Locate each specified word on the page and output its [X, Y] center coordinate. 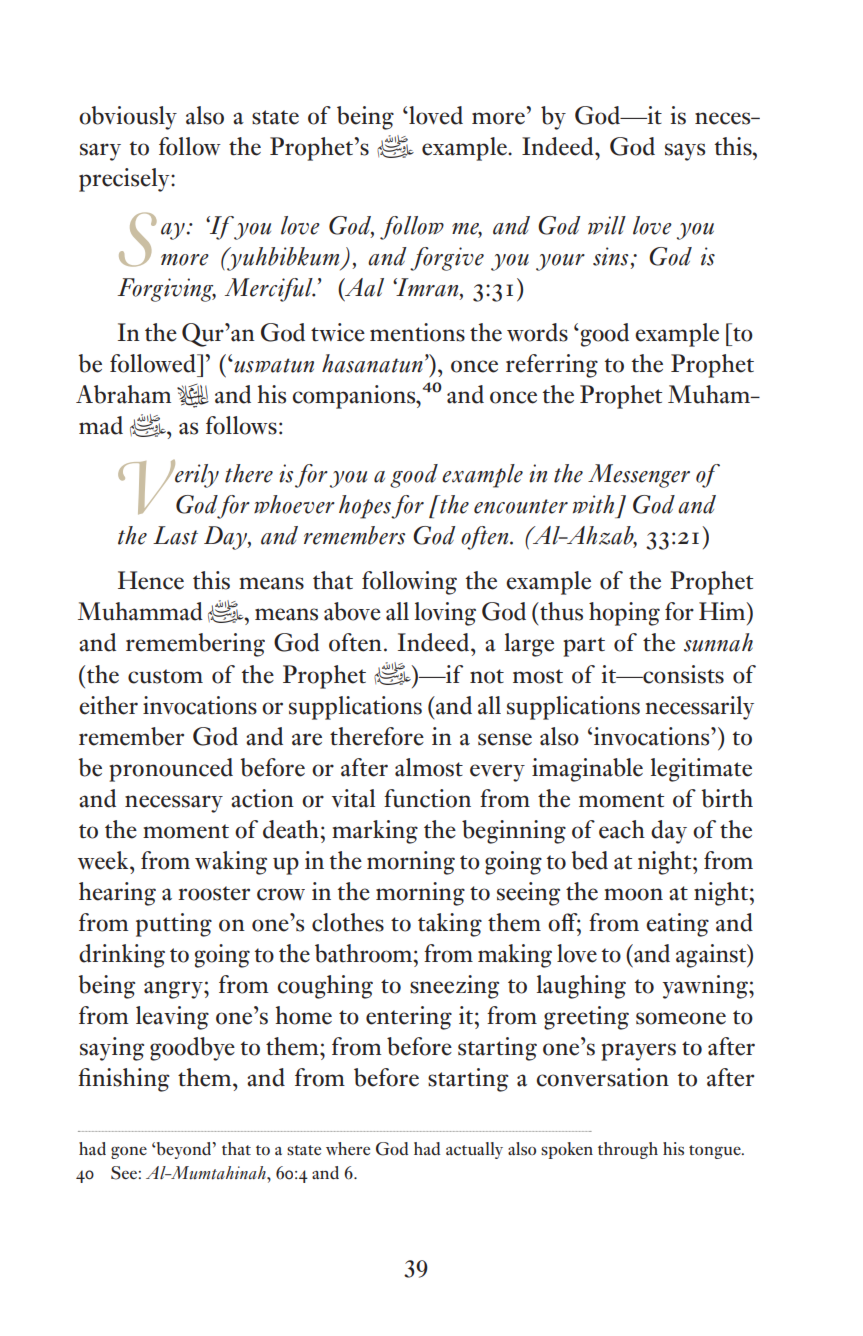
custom [165, 676]
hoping [624, 614]
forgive [447, 259]
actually [474, 1150]
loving [445, 614]
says [685, 152]
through [628, 1150]
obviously [128, 118]
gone [129, 1152]
